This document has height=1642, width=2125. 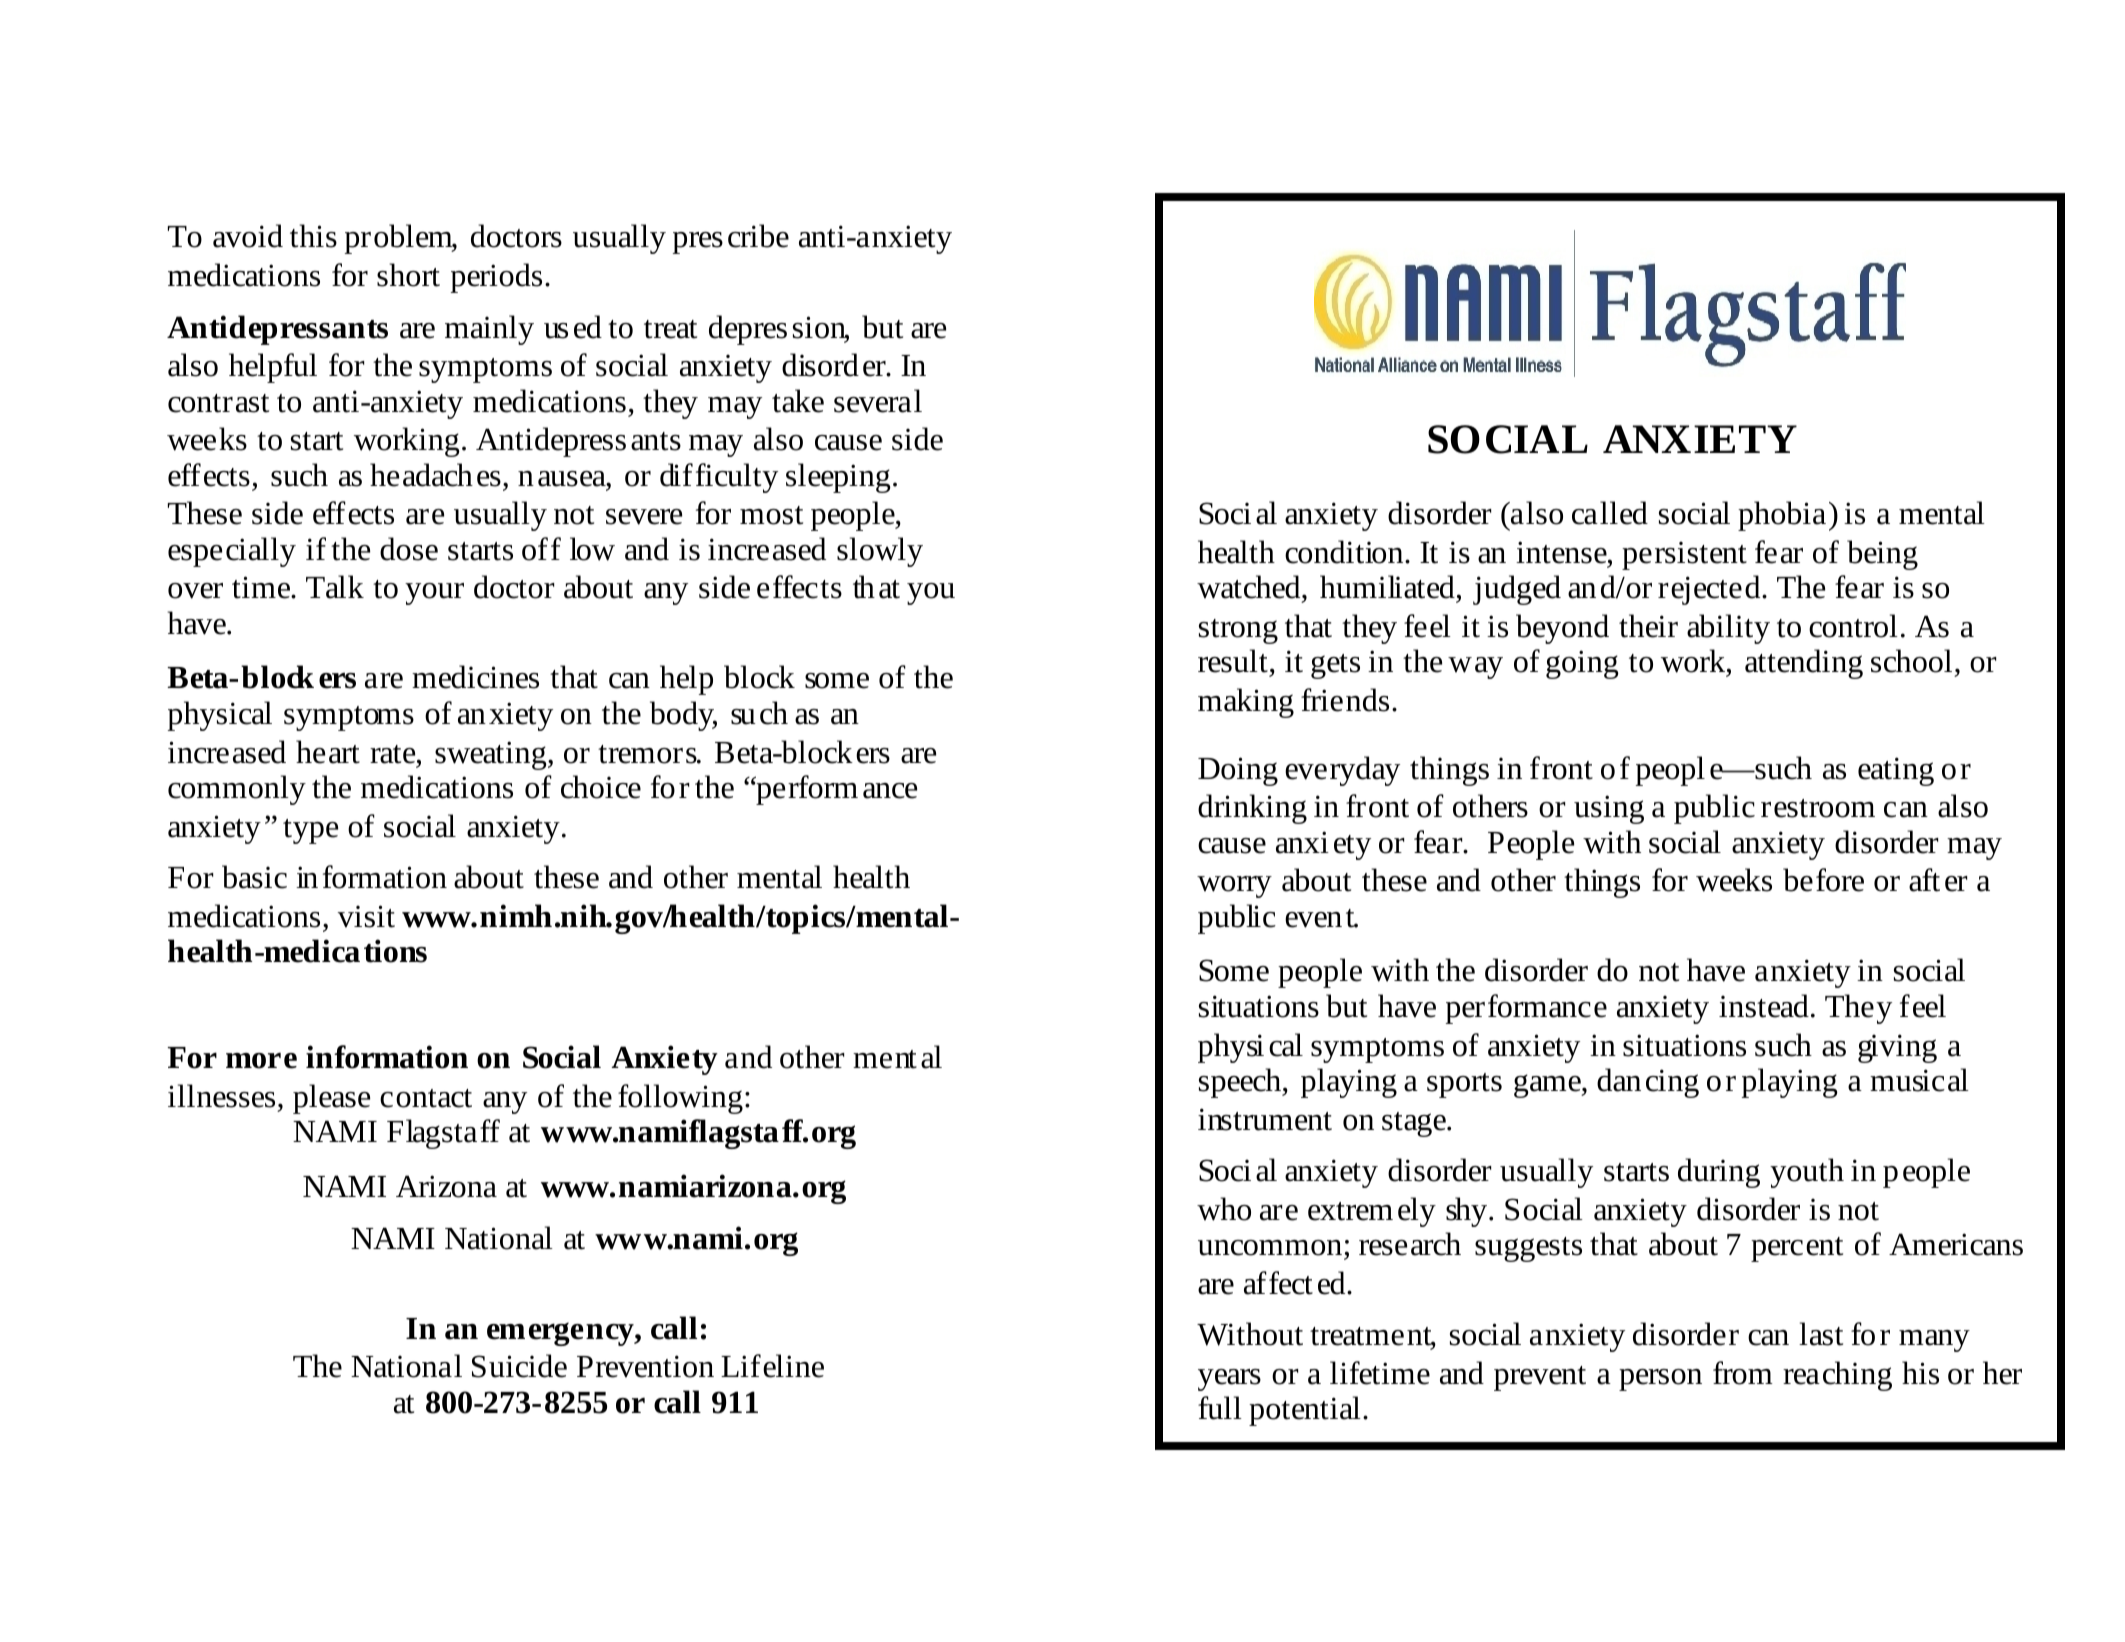 What do you see at coordinates (1234, 887) in the document?
I see `worry` at bounding box center [1234, 887].
